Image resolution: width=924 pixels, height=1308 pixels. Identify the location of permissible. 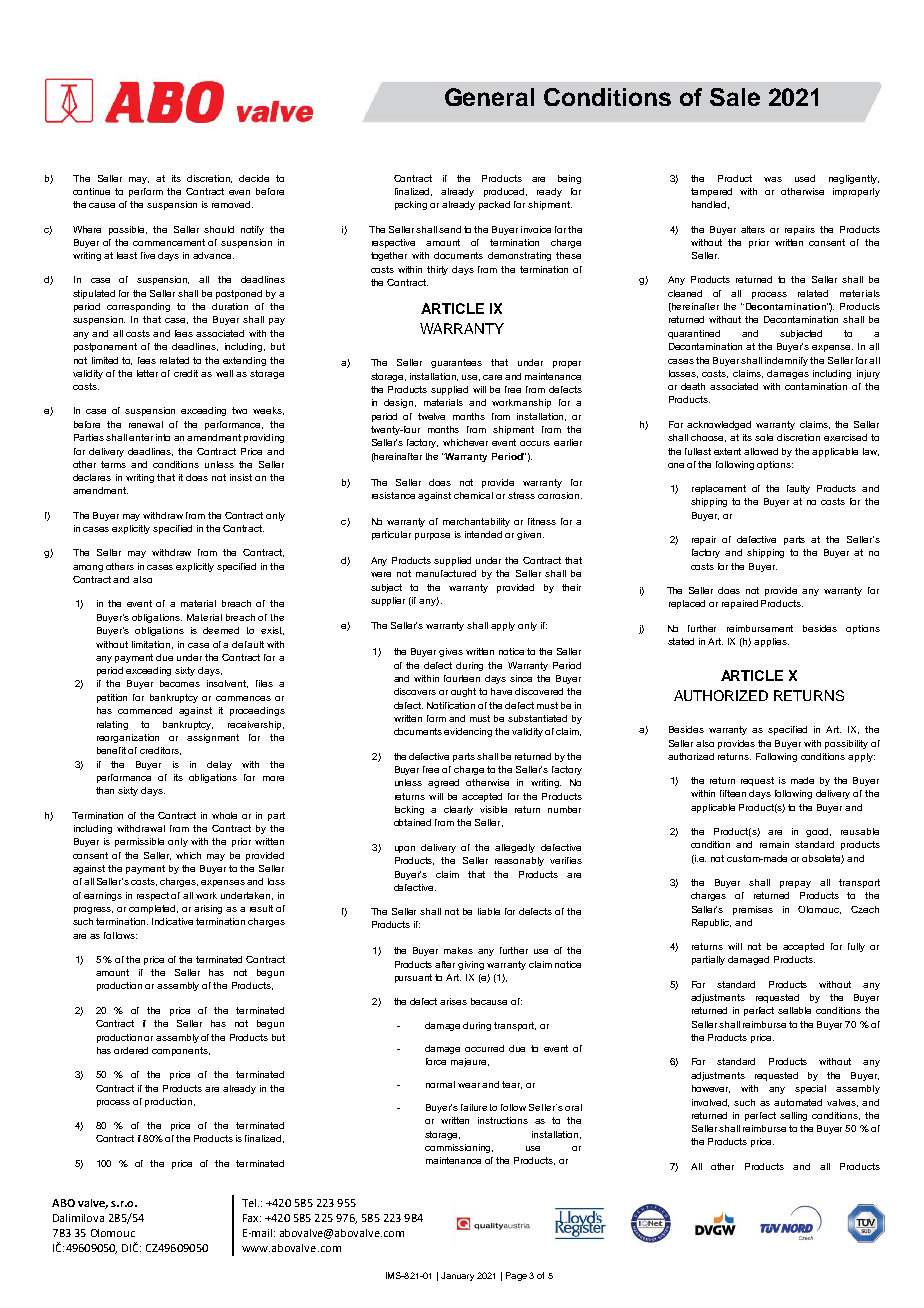
(139, 842).
